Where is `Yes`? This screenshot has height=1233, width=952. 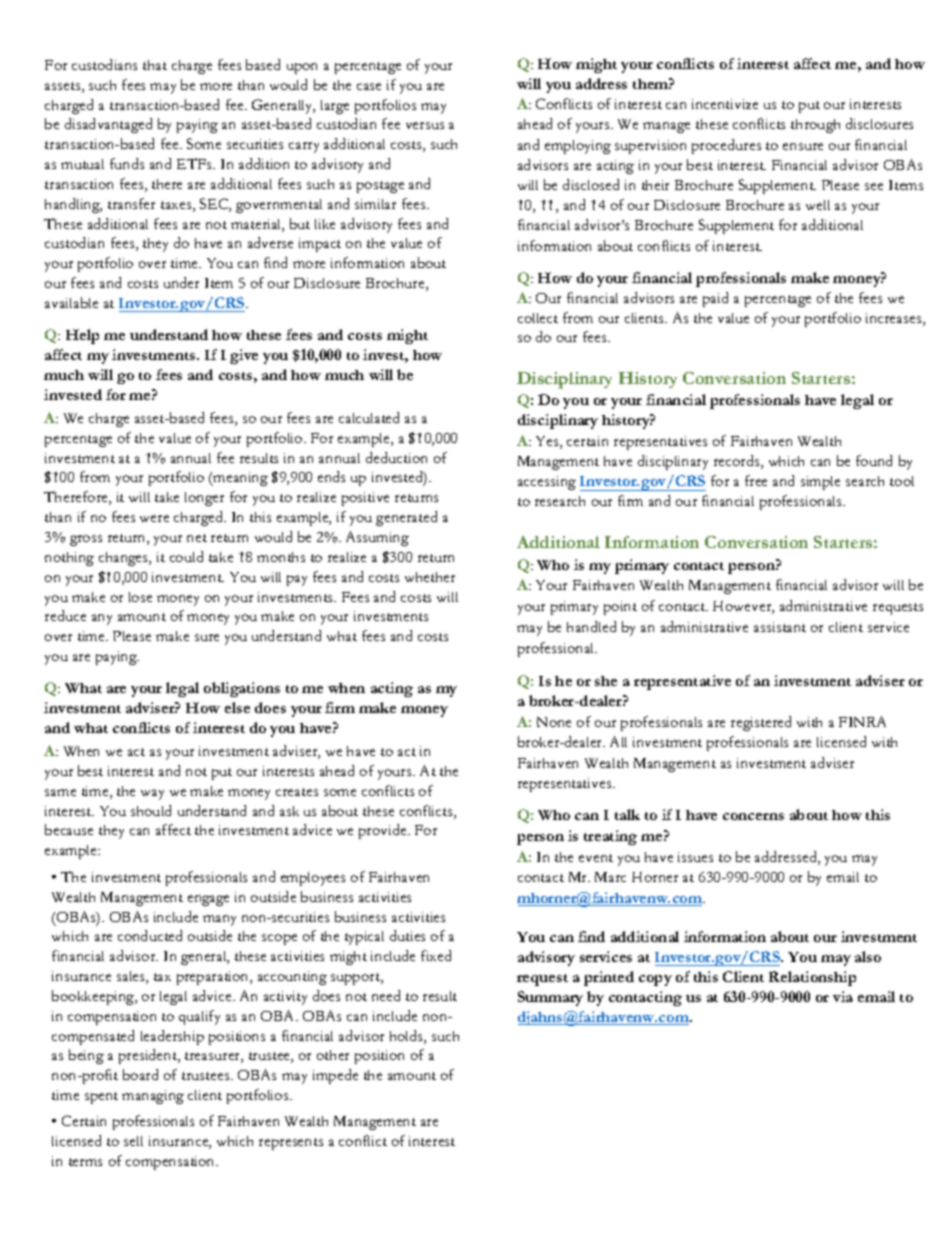 Yes is located at coordinates (548, 442).
